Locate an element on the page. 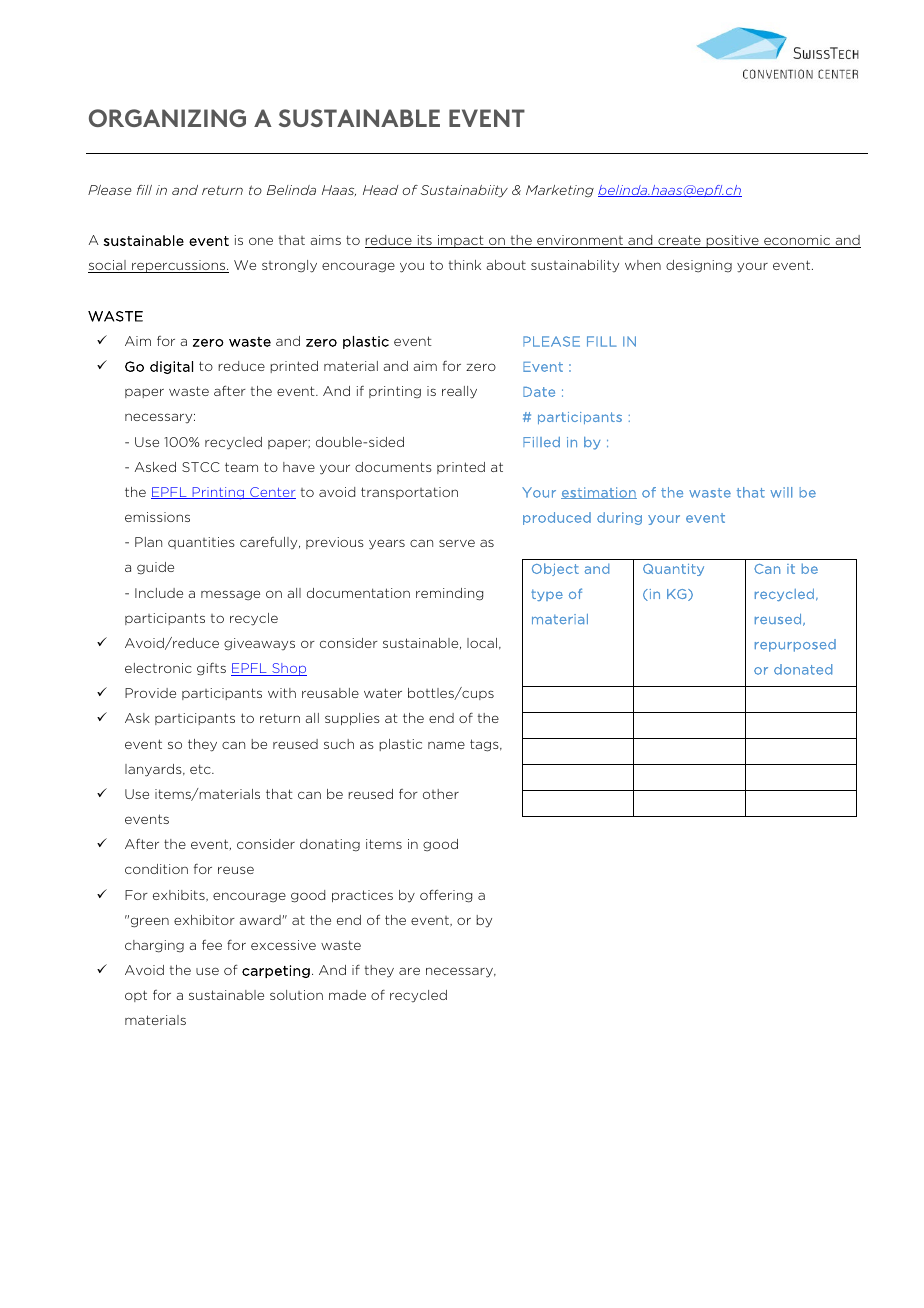  Quantity is located at coordinates (673, 570).
